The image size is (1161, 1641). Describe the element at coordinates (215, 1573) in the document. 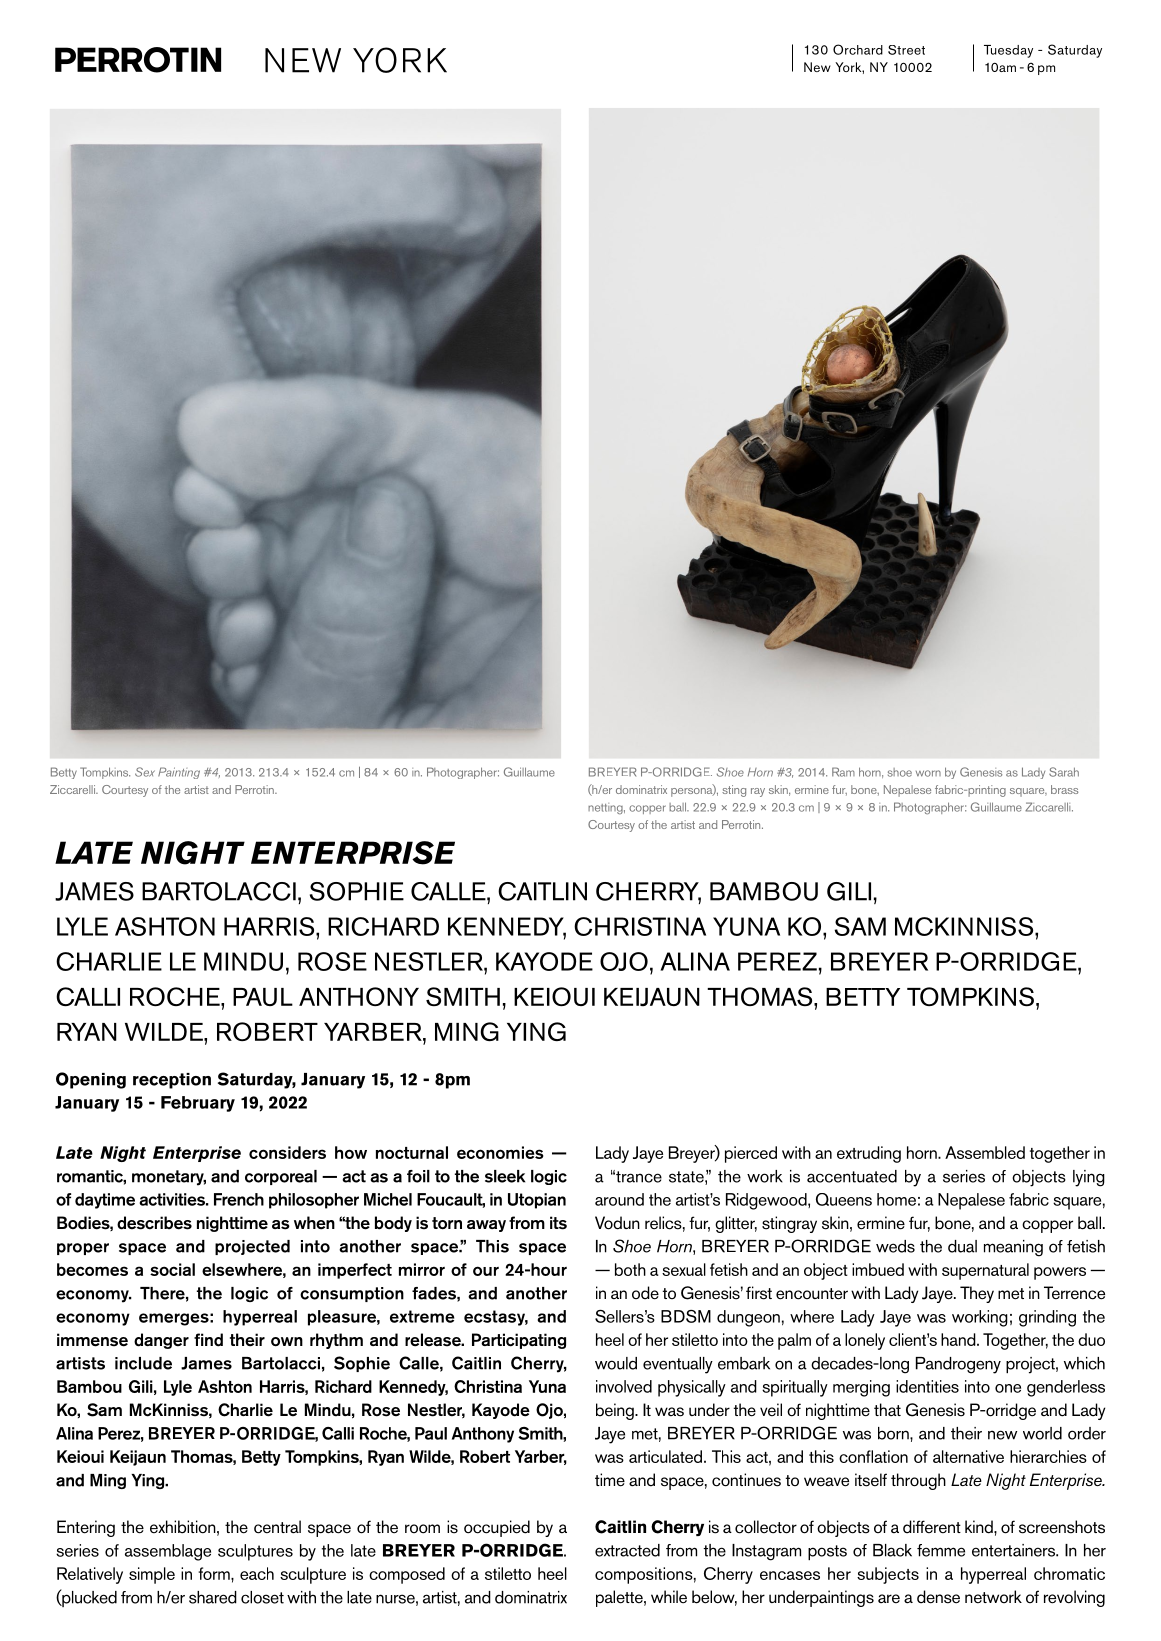

I see `form` at that location.
